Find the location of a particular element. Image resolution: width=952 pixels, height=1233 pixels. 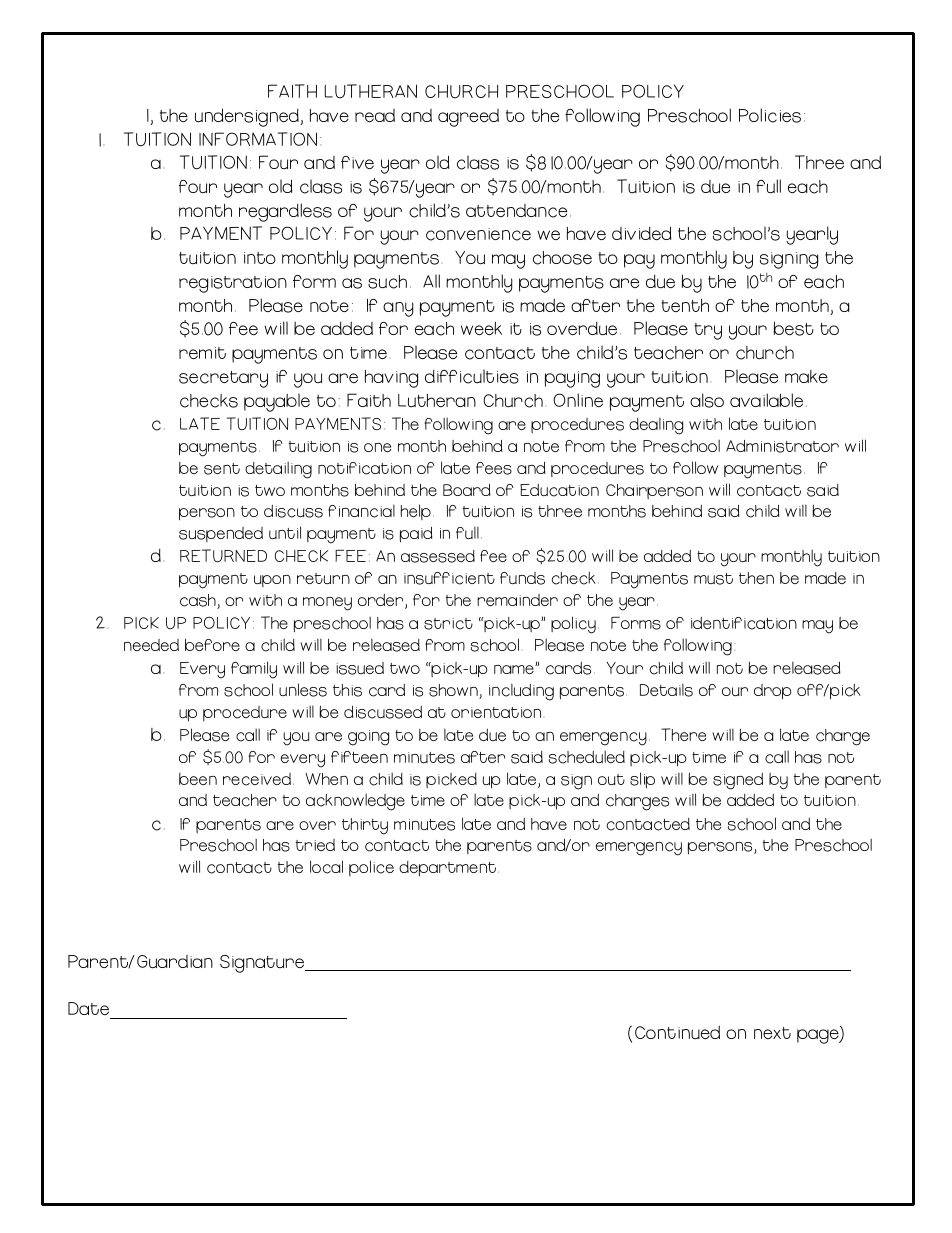

been is located at coordinates (198, 779).
